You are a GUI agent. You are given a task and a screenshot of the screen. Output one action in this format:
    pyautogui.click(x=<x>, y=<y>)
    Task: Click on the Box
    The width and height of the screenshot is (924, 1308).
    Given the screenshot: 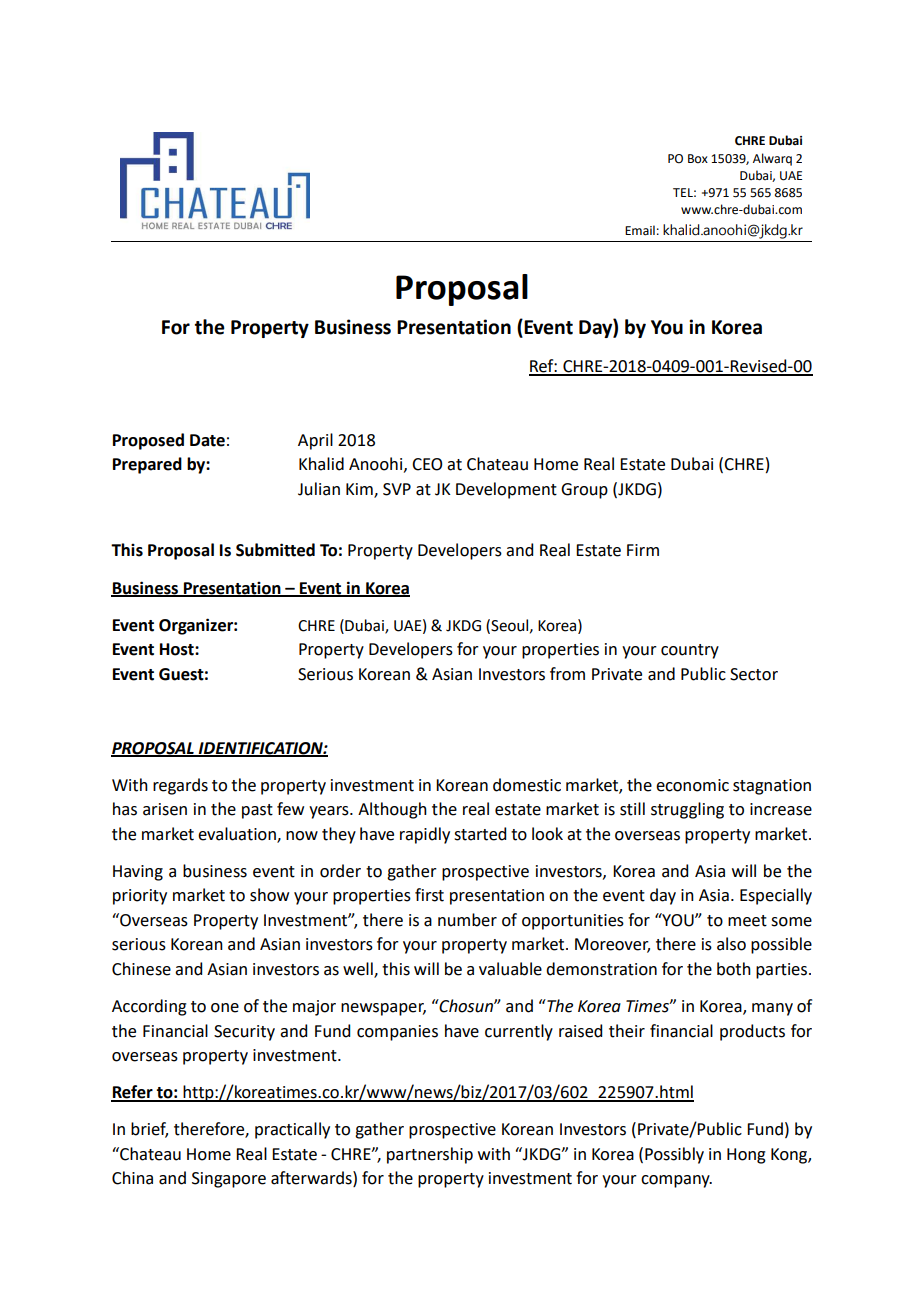 What is the action you would take?
    pyautogui.click(x=698, y=159)
